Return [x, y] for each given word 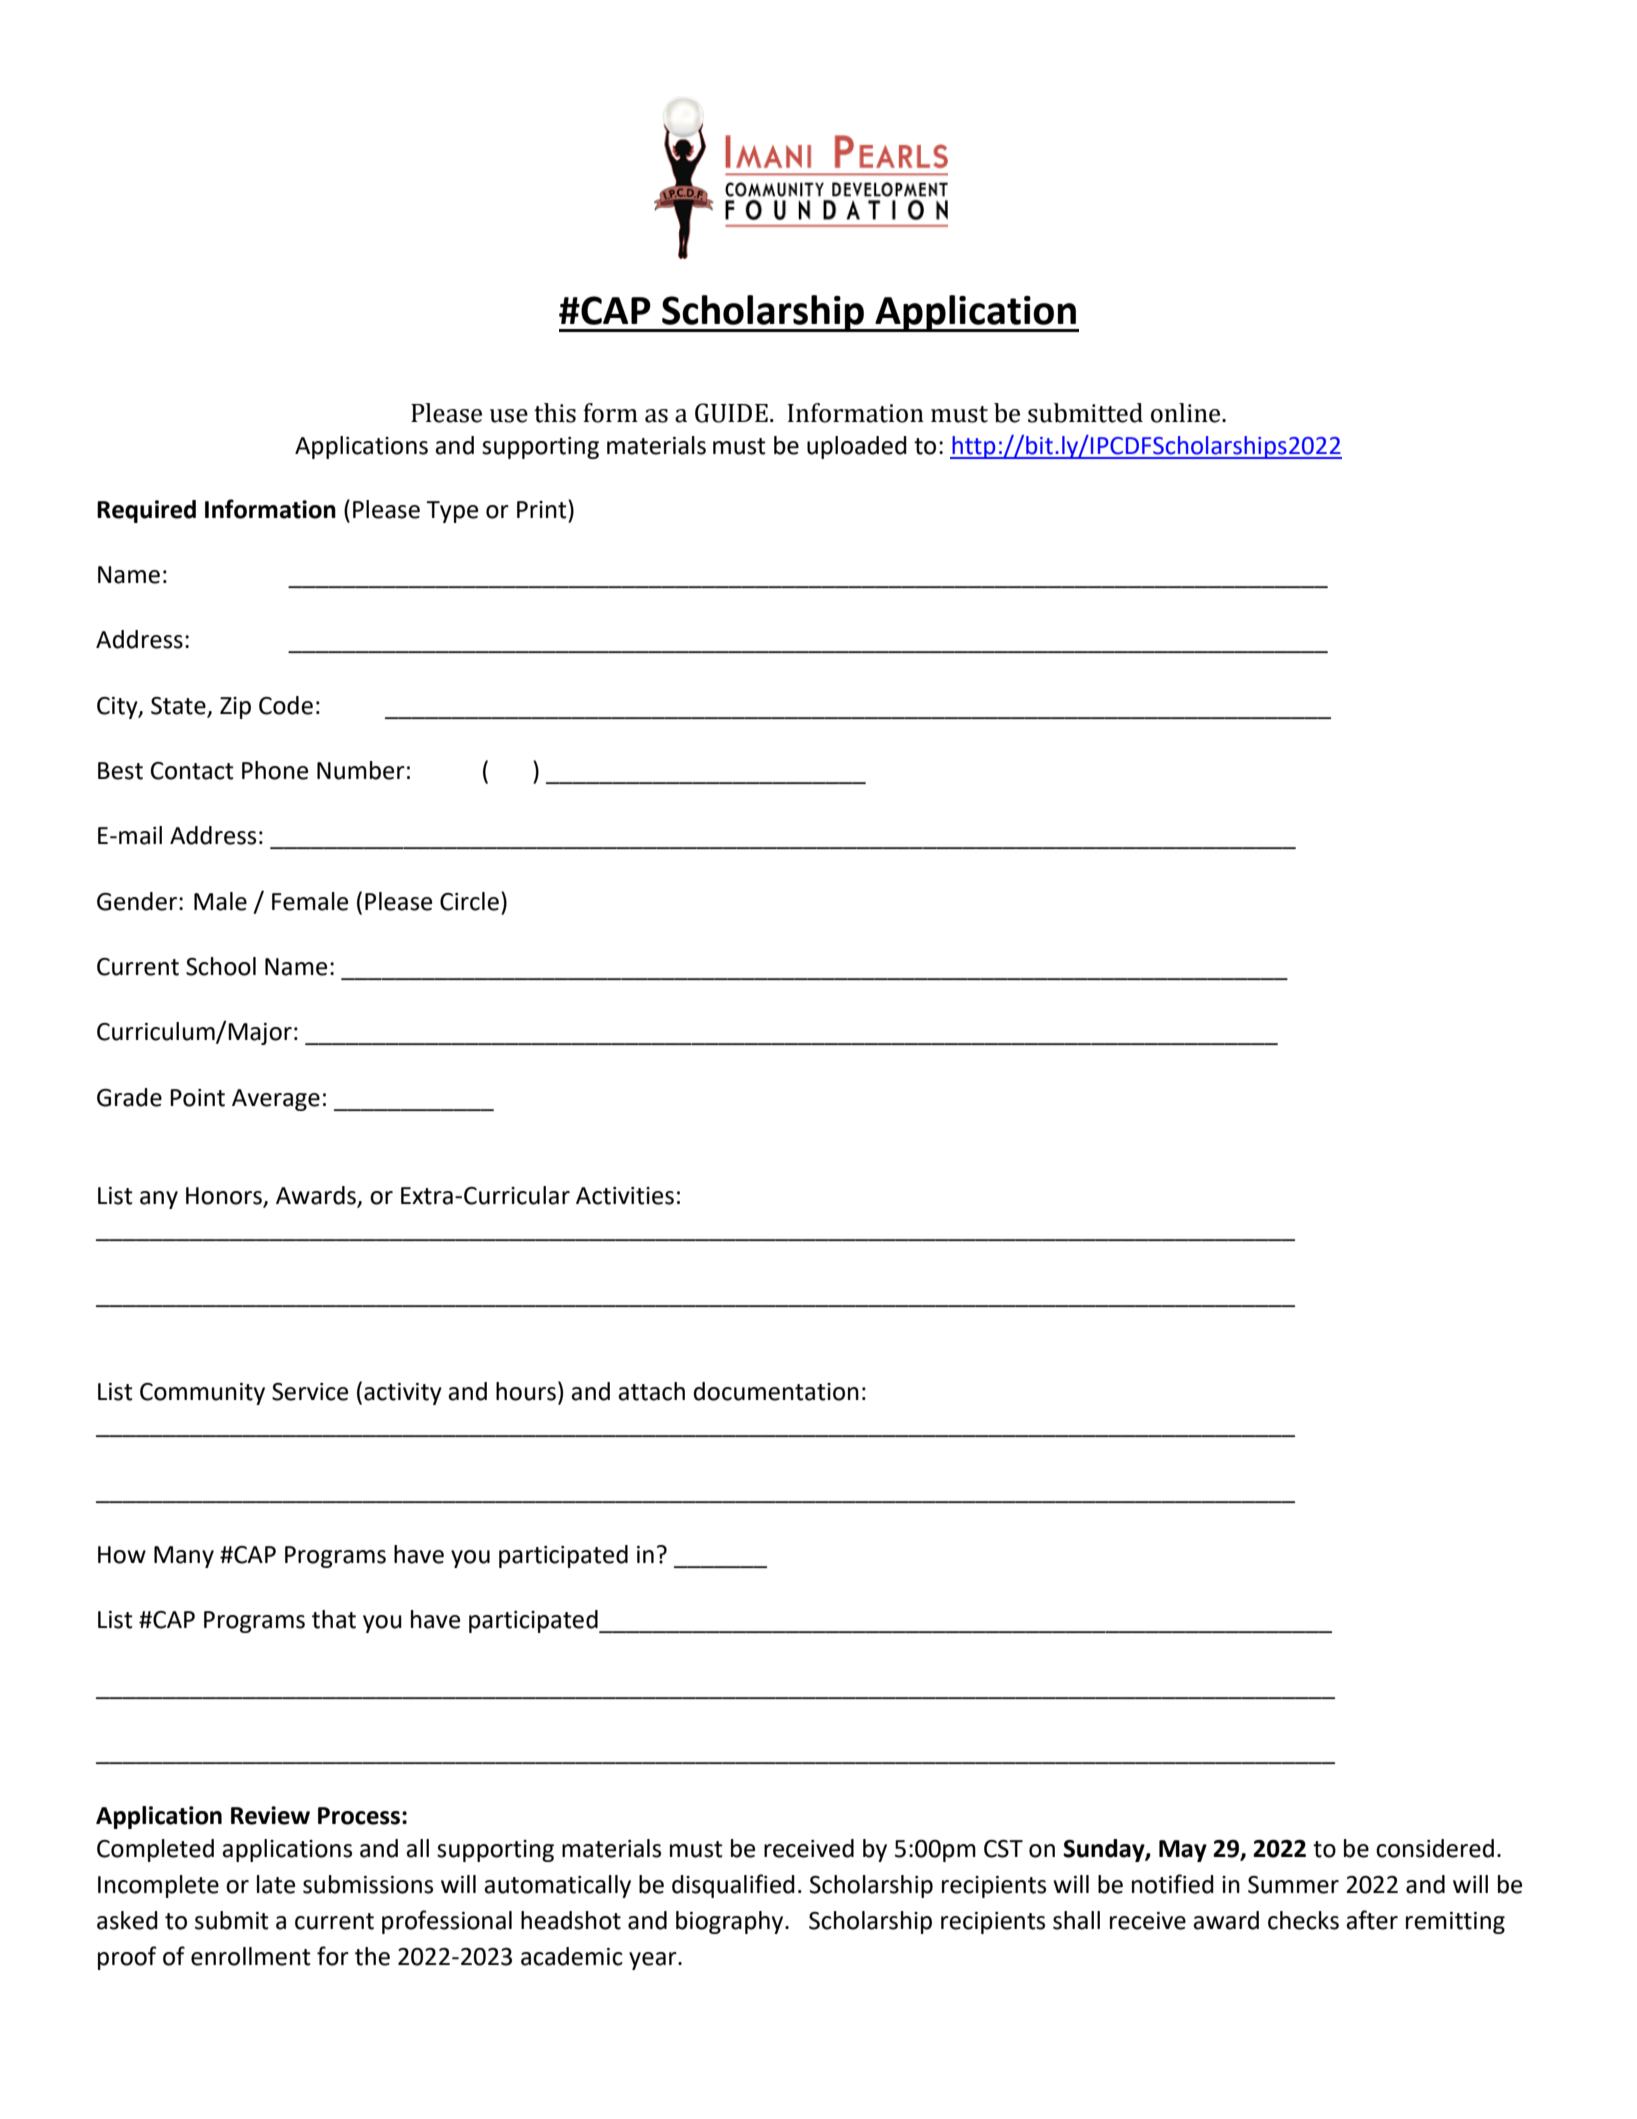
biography [731, 1922]
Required [146, 511]
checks [1303, 1920]
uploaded [857, 447]
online [1187, 413]
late [276, 1884]
